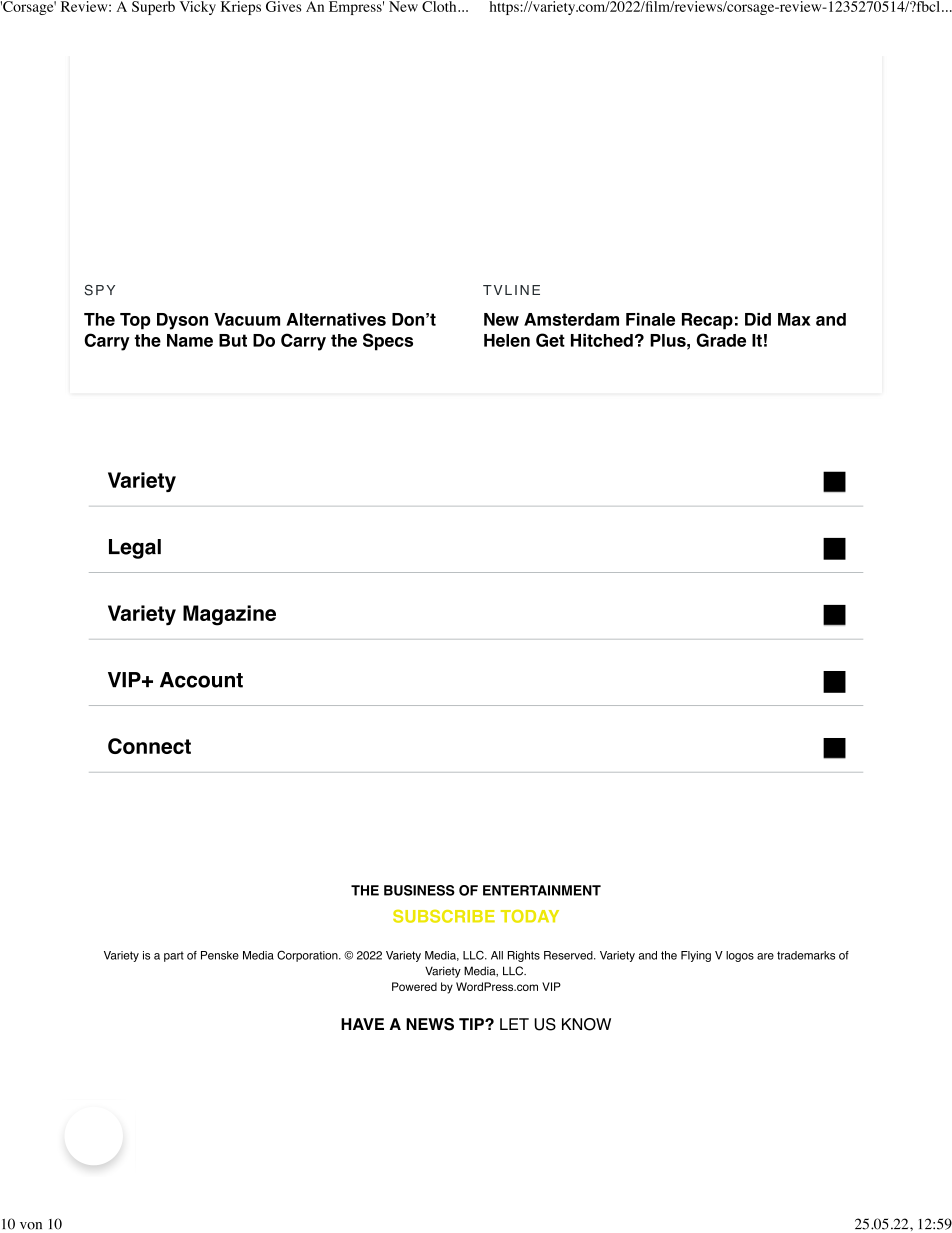 The image size is (952, 1233). What do you see at coordinates (31, 1226) in the screenshot?
I see `von` at bounding box center [31, 1226].
